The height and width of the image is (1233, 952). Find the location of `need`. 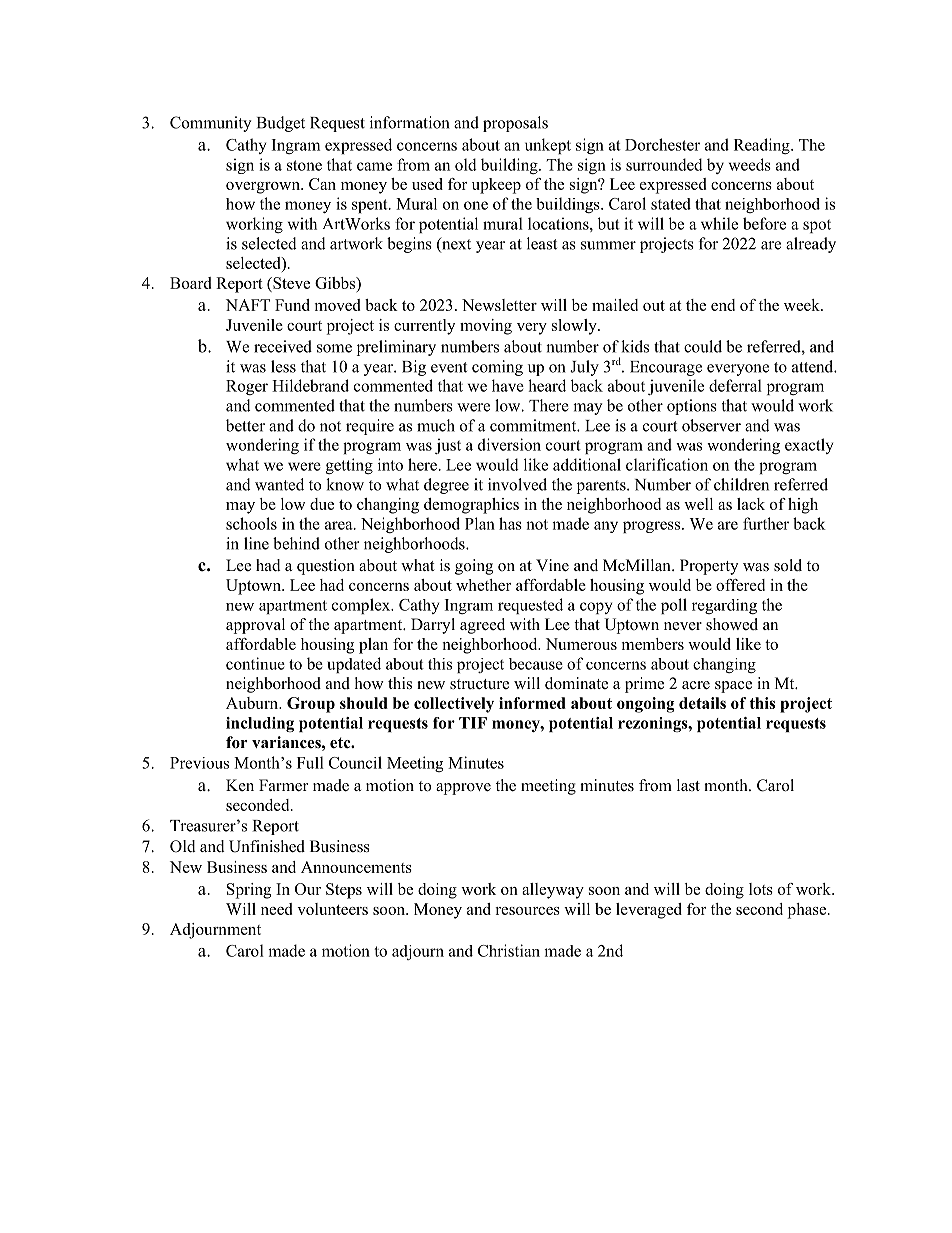

need is located at coordinates (276, 909).
